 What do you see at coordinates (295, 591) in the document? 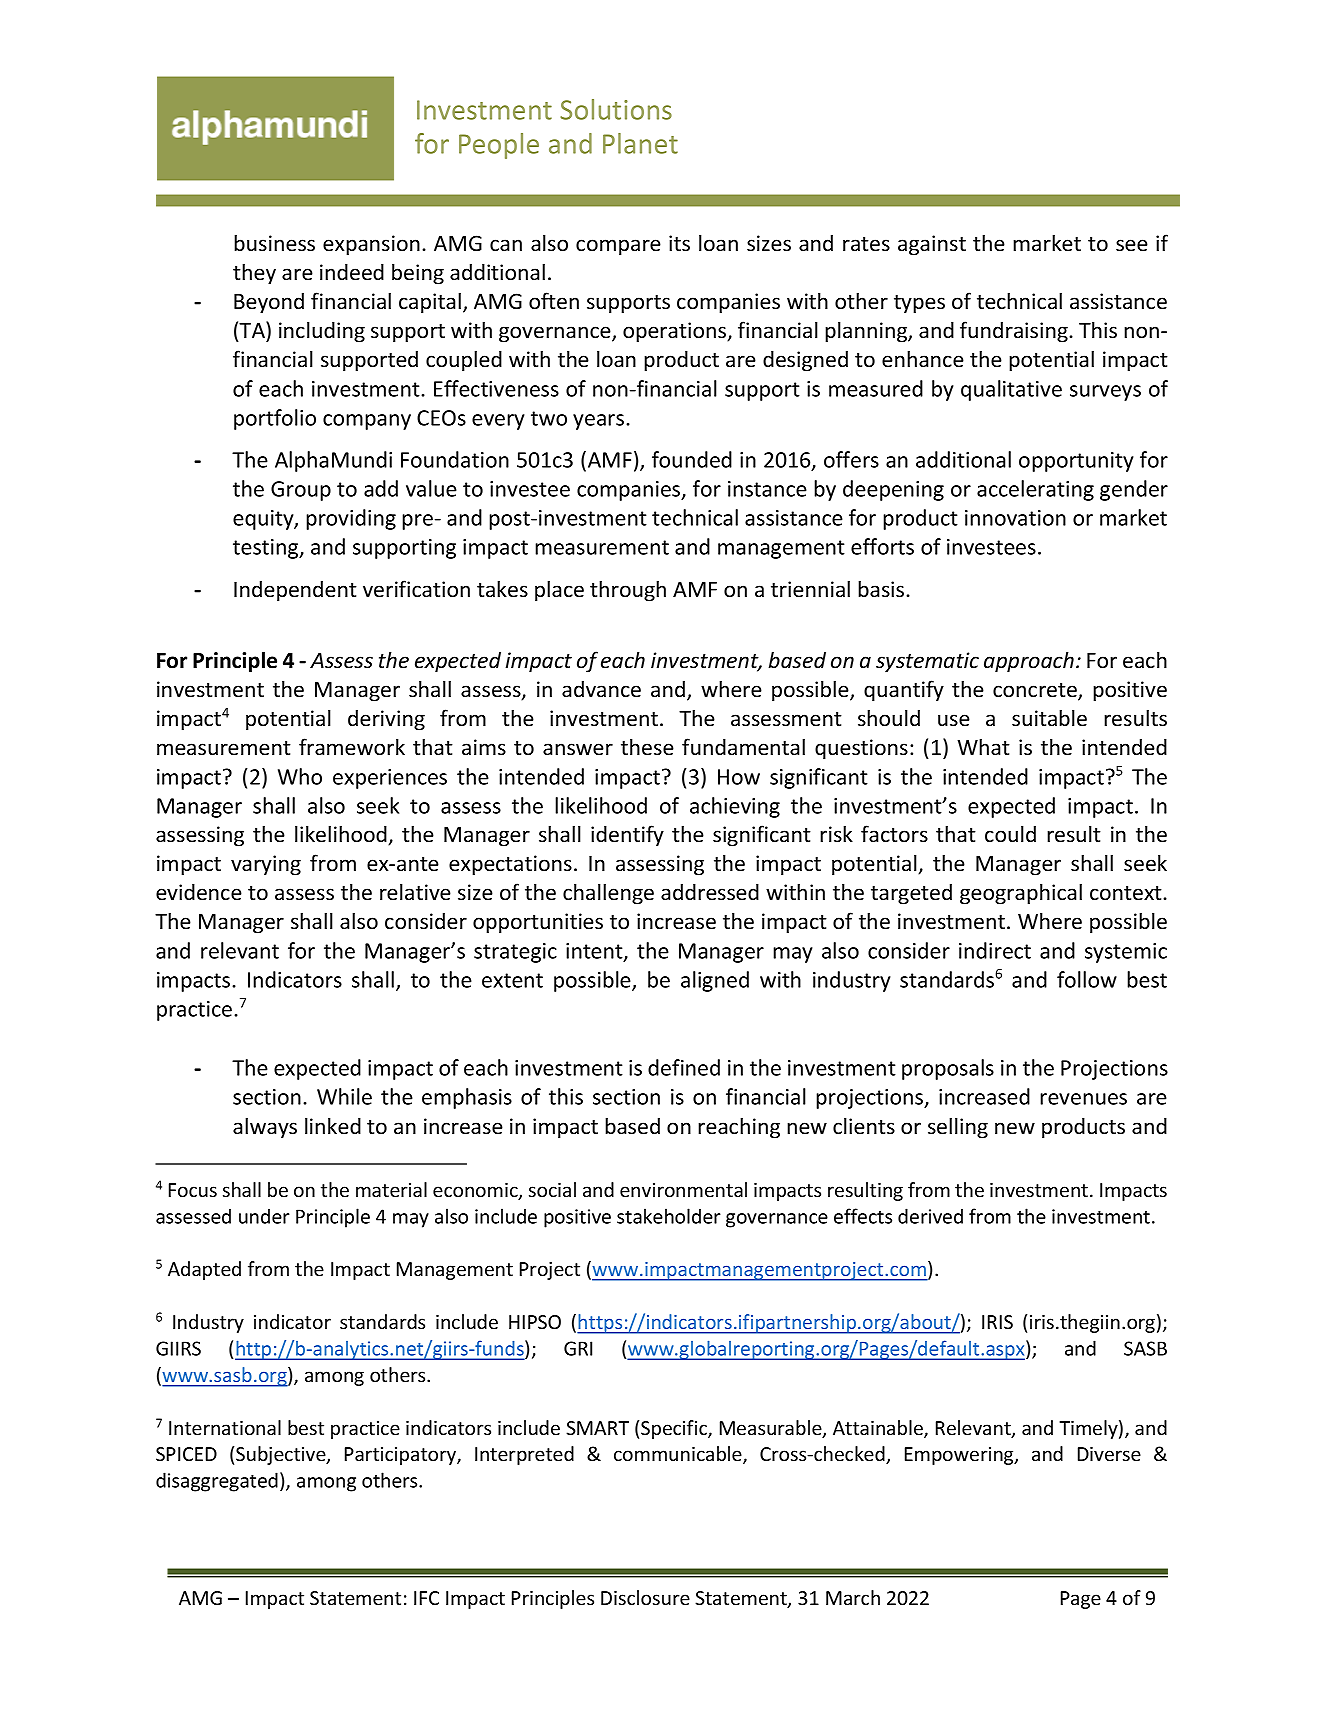
I see `Independent` at bounding box center [295, 591].
